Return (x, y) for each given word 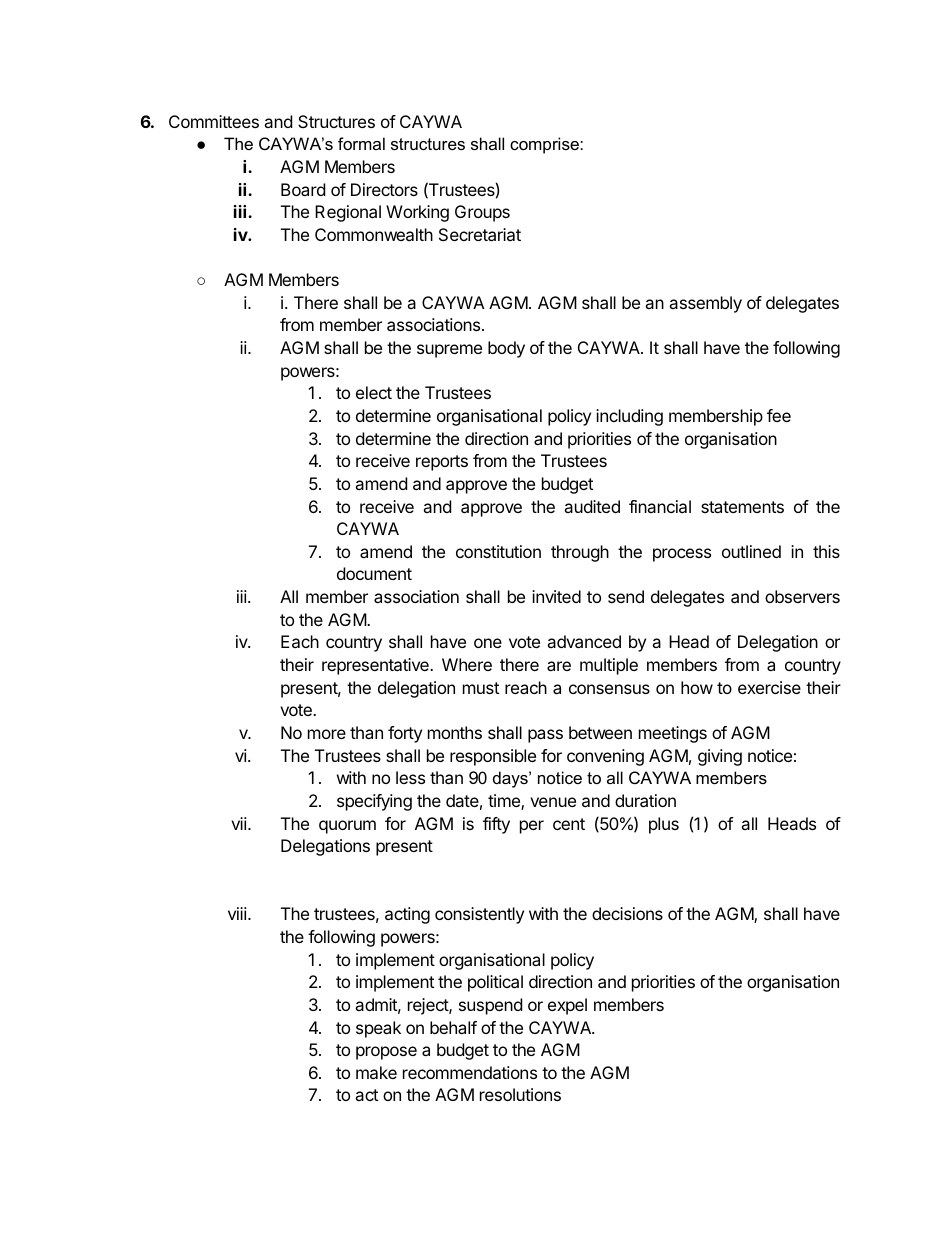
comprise (545, 145)
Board (303, 189)
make (376, 1072)
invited (556, 596)
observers (802, 596)
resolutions (520, 1094)
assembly (705, 304)
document (374, 573)
